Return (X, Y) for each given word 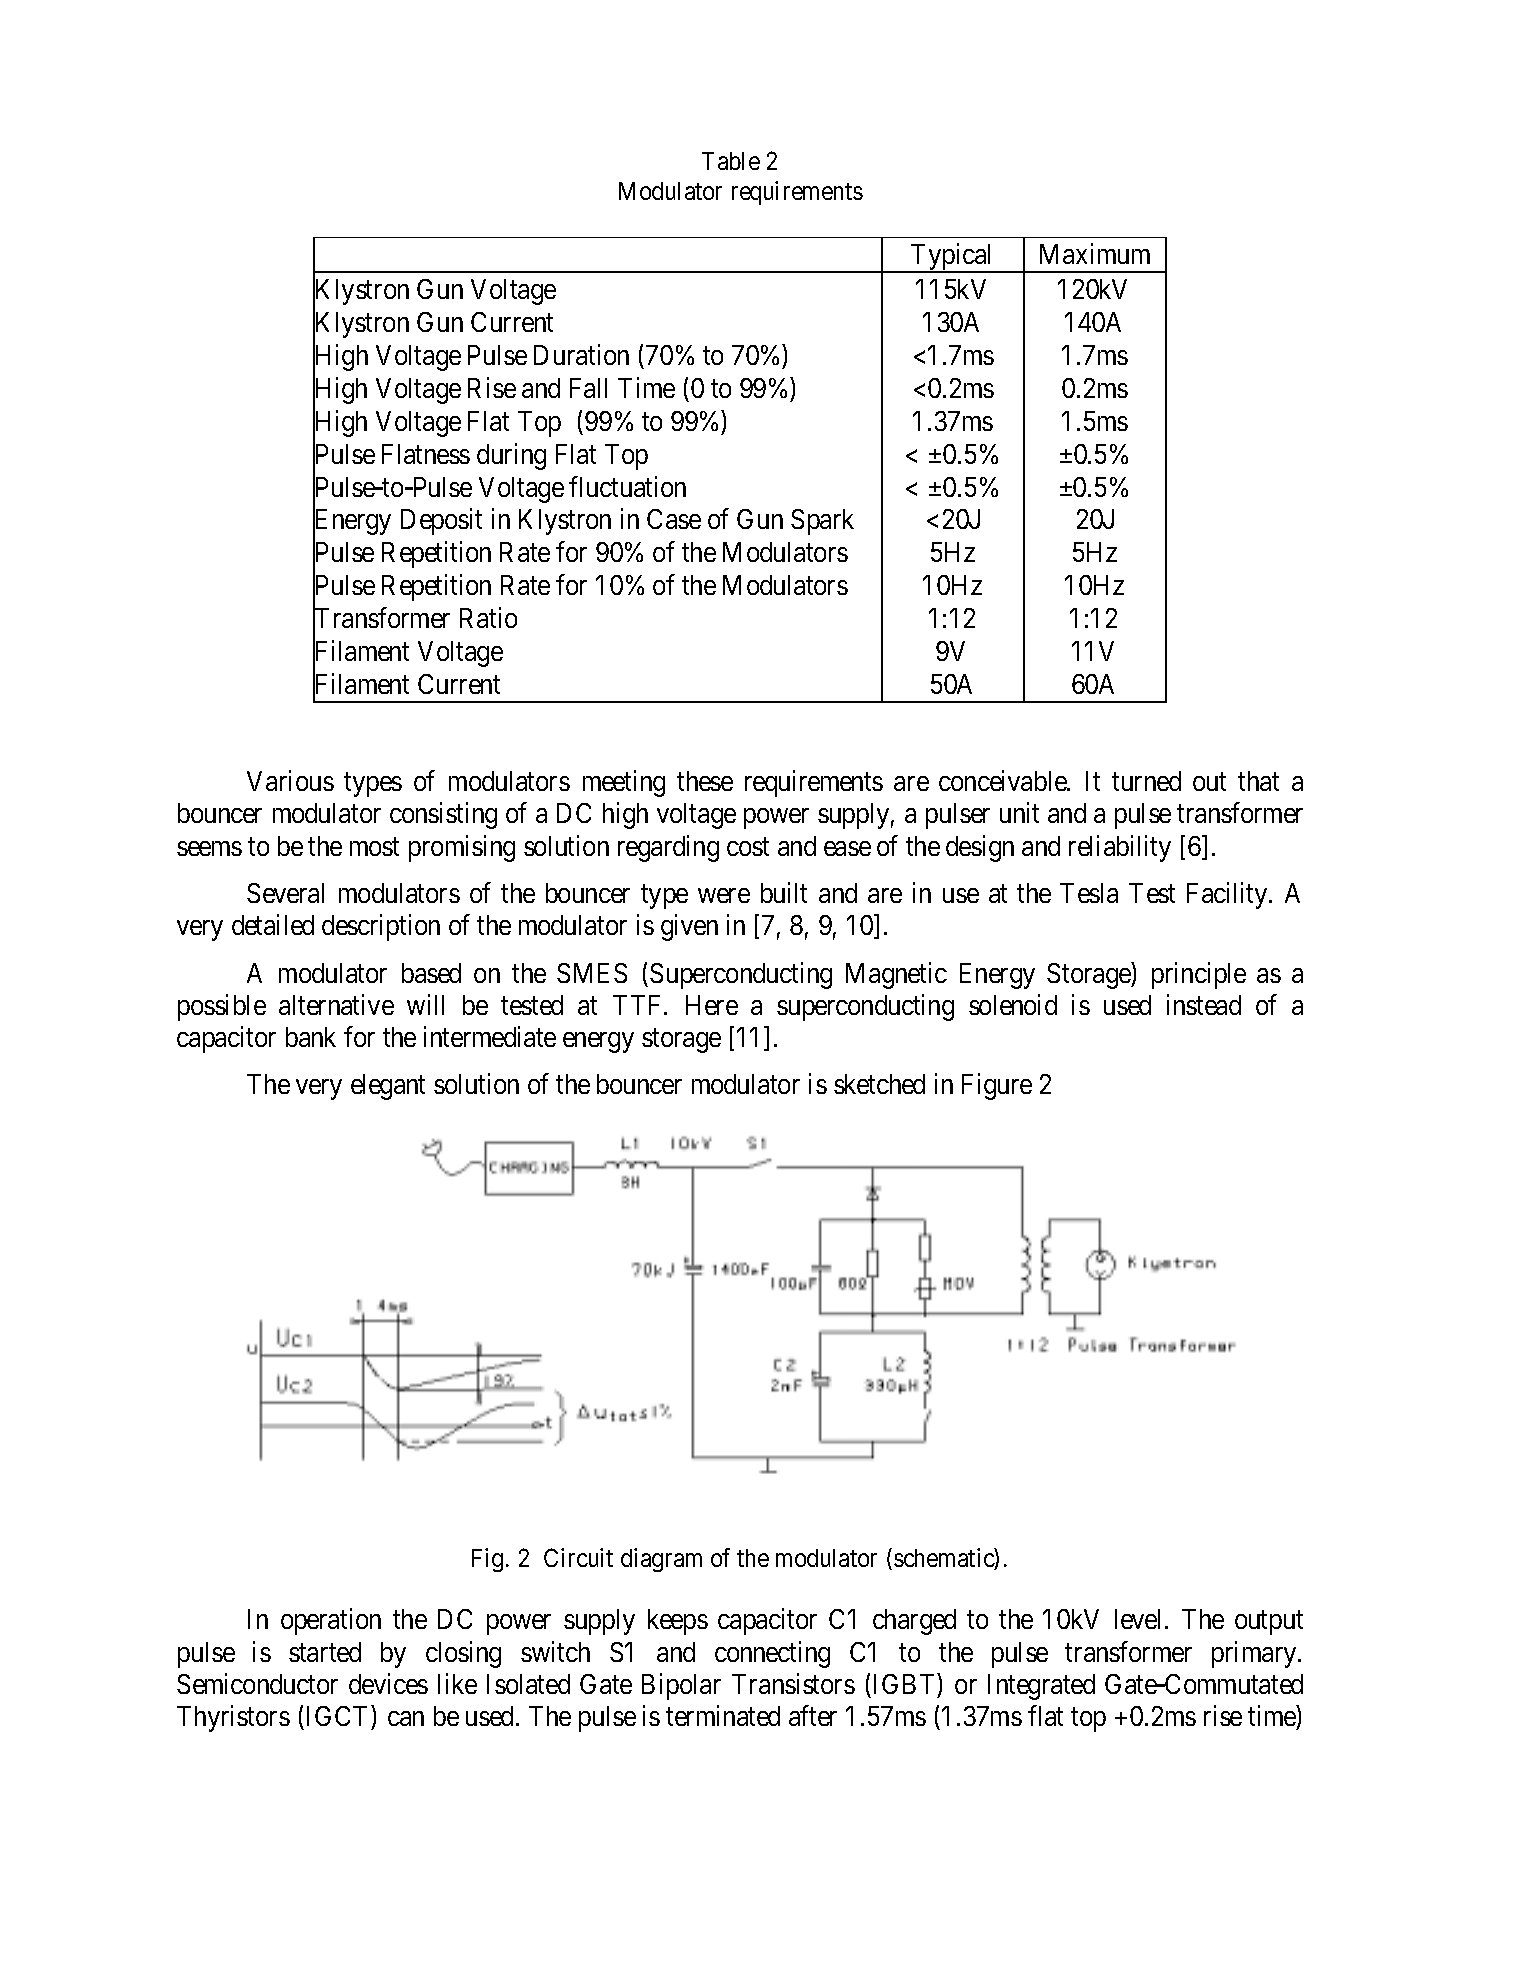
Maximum (1095, 254)
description (381, 927)
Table (731, 161)
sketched (879, 1084)
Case (674, 519)
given (689, 927)
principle (1199, 975)
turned (1146, 781)
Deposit (441, 522)
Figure (997, 1087)
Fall (588, 388)
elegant (388, 1087)
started (325, 1652)
